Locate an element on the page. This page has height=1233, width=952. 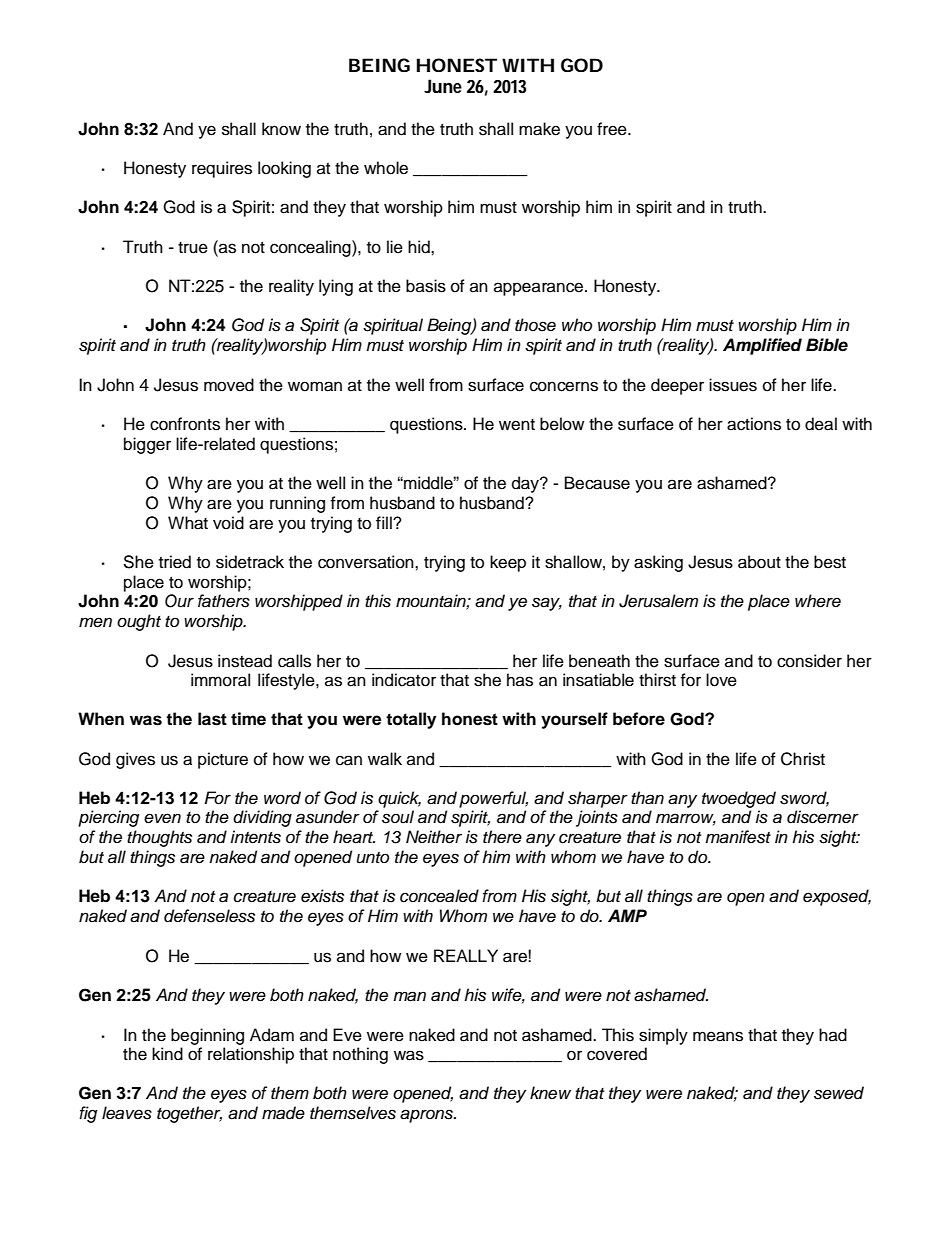
free is located at coordinates (613, 129).
